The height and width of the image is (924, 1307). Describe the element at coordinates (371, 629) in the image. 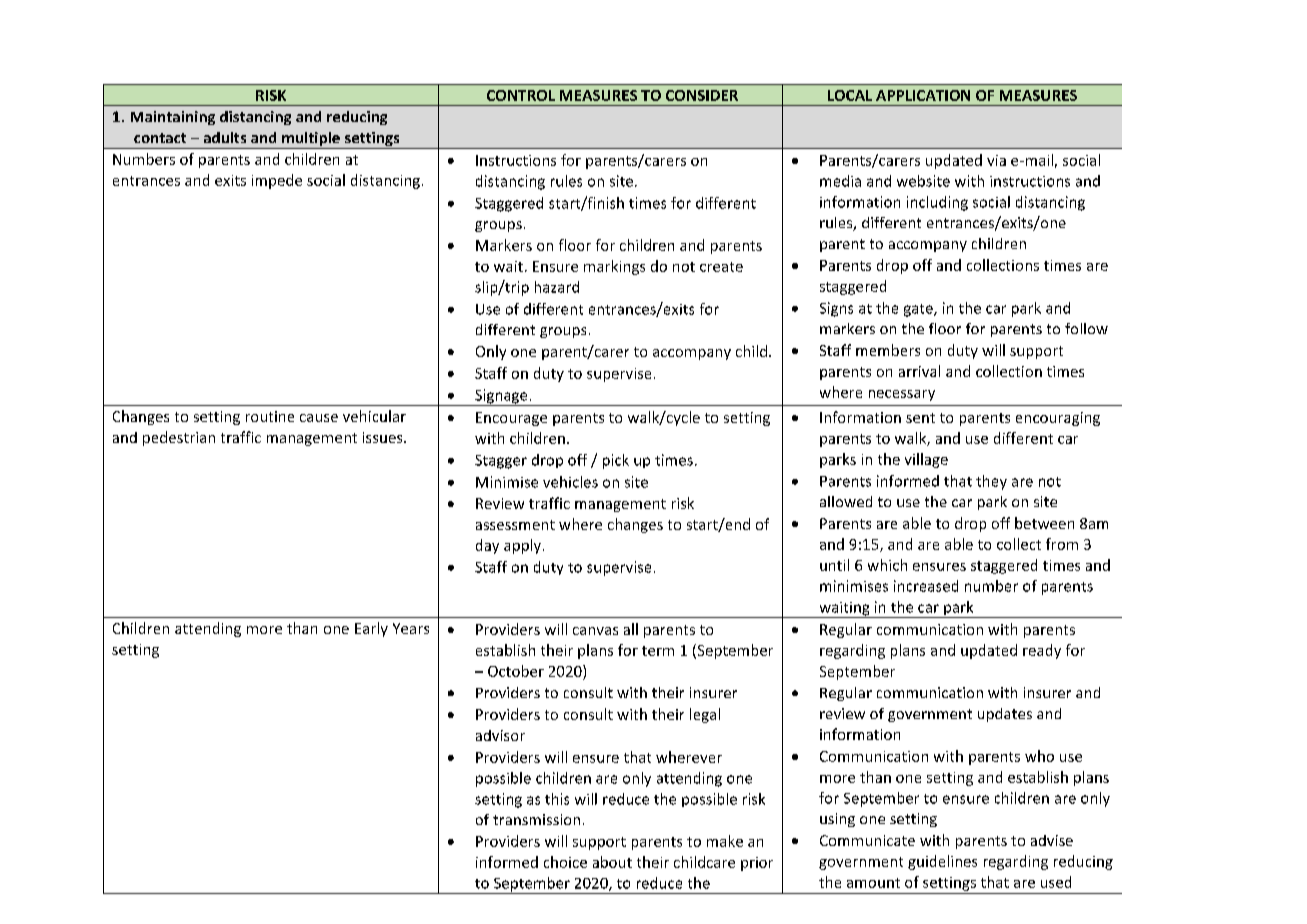

I see `Early` at that location.
